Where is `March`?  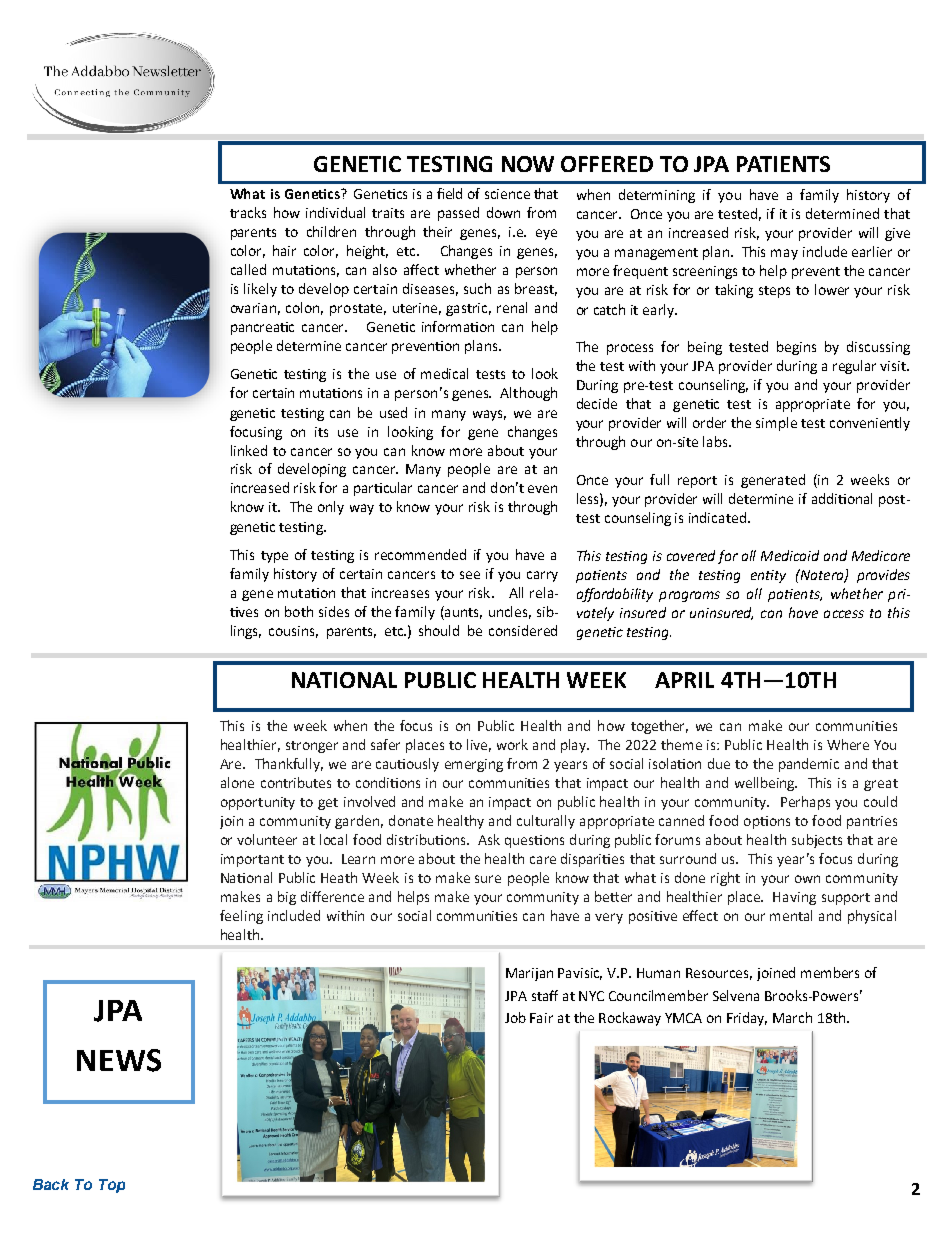
March is located at coordinates (792, 1017).
